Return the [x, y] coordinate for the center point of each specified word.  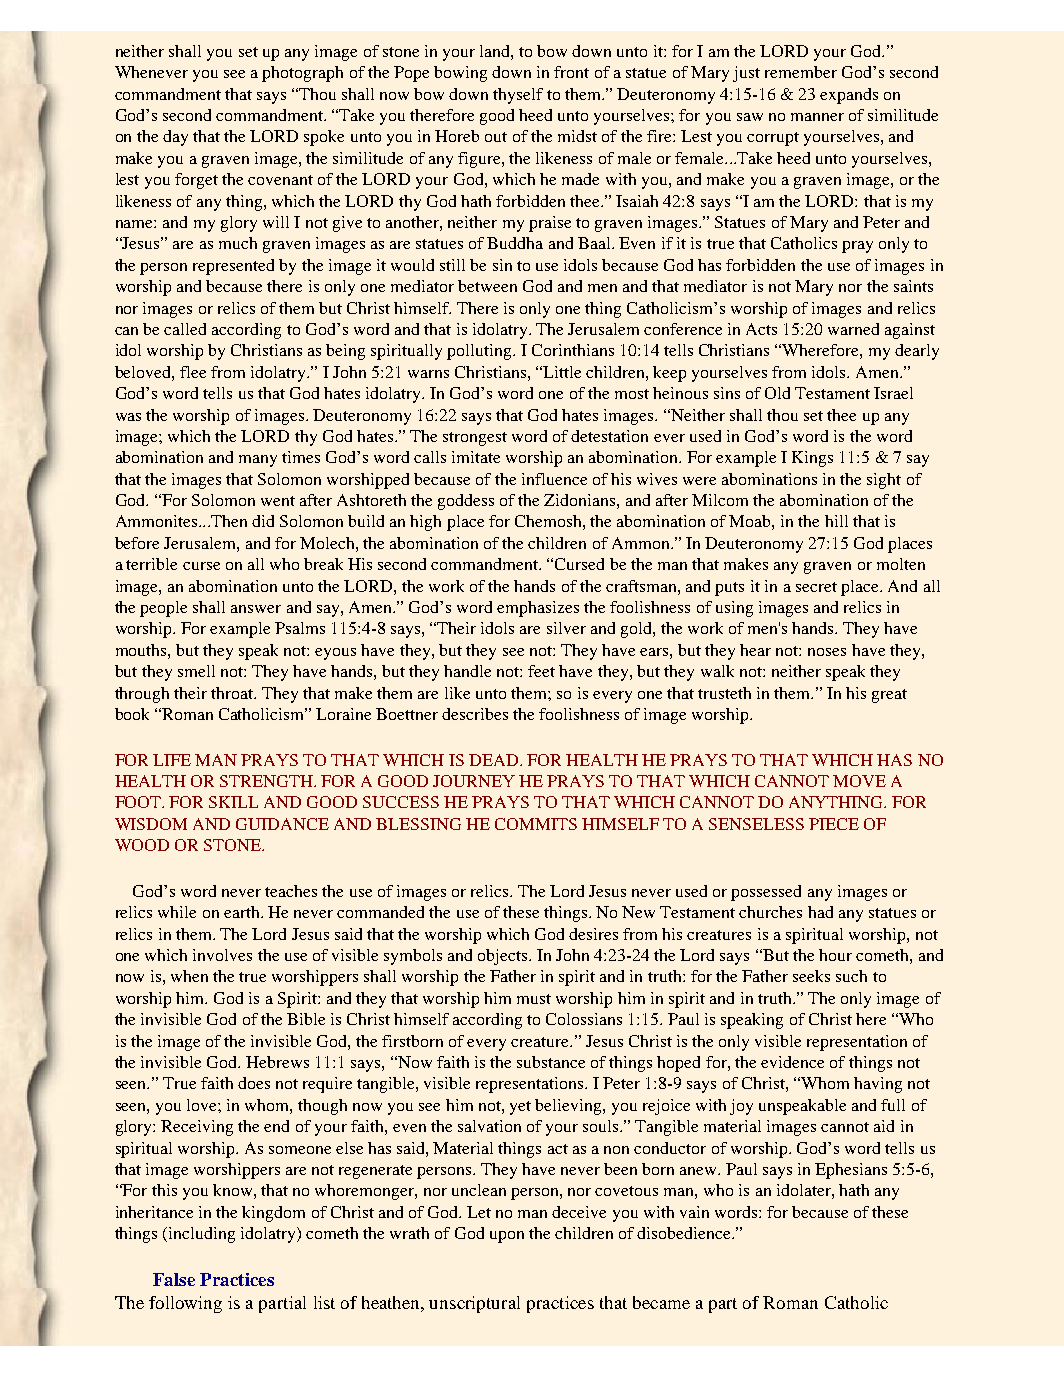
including [200, 1235]
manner [817, 117]
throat [233, 693]
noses [827, 652]
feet [541, 671]
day [175, 138]
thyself [518, 96]
